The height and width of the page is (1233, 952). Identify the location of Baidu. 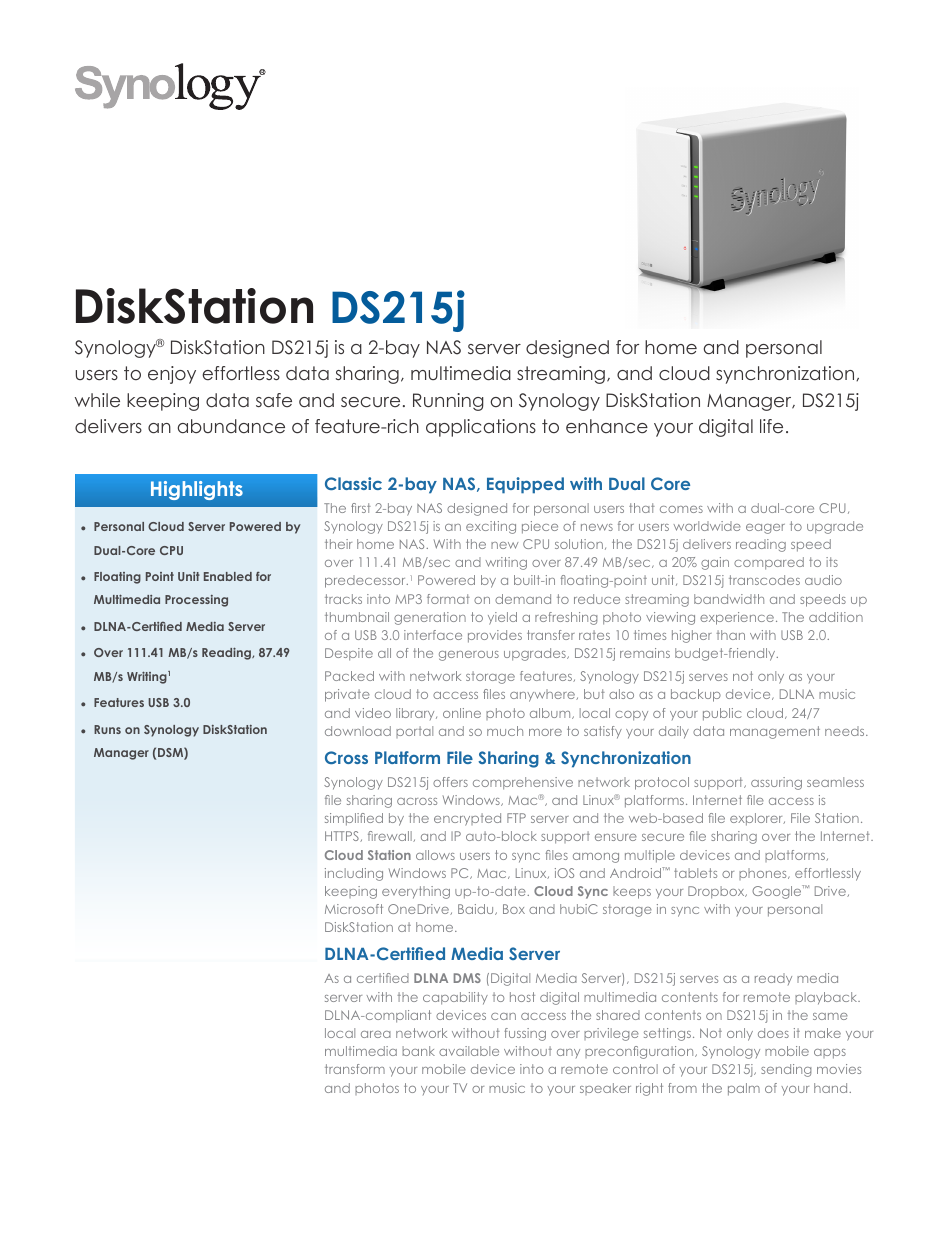
(477, 909).
